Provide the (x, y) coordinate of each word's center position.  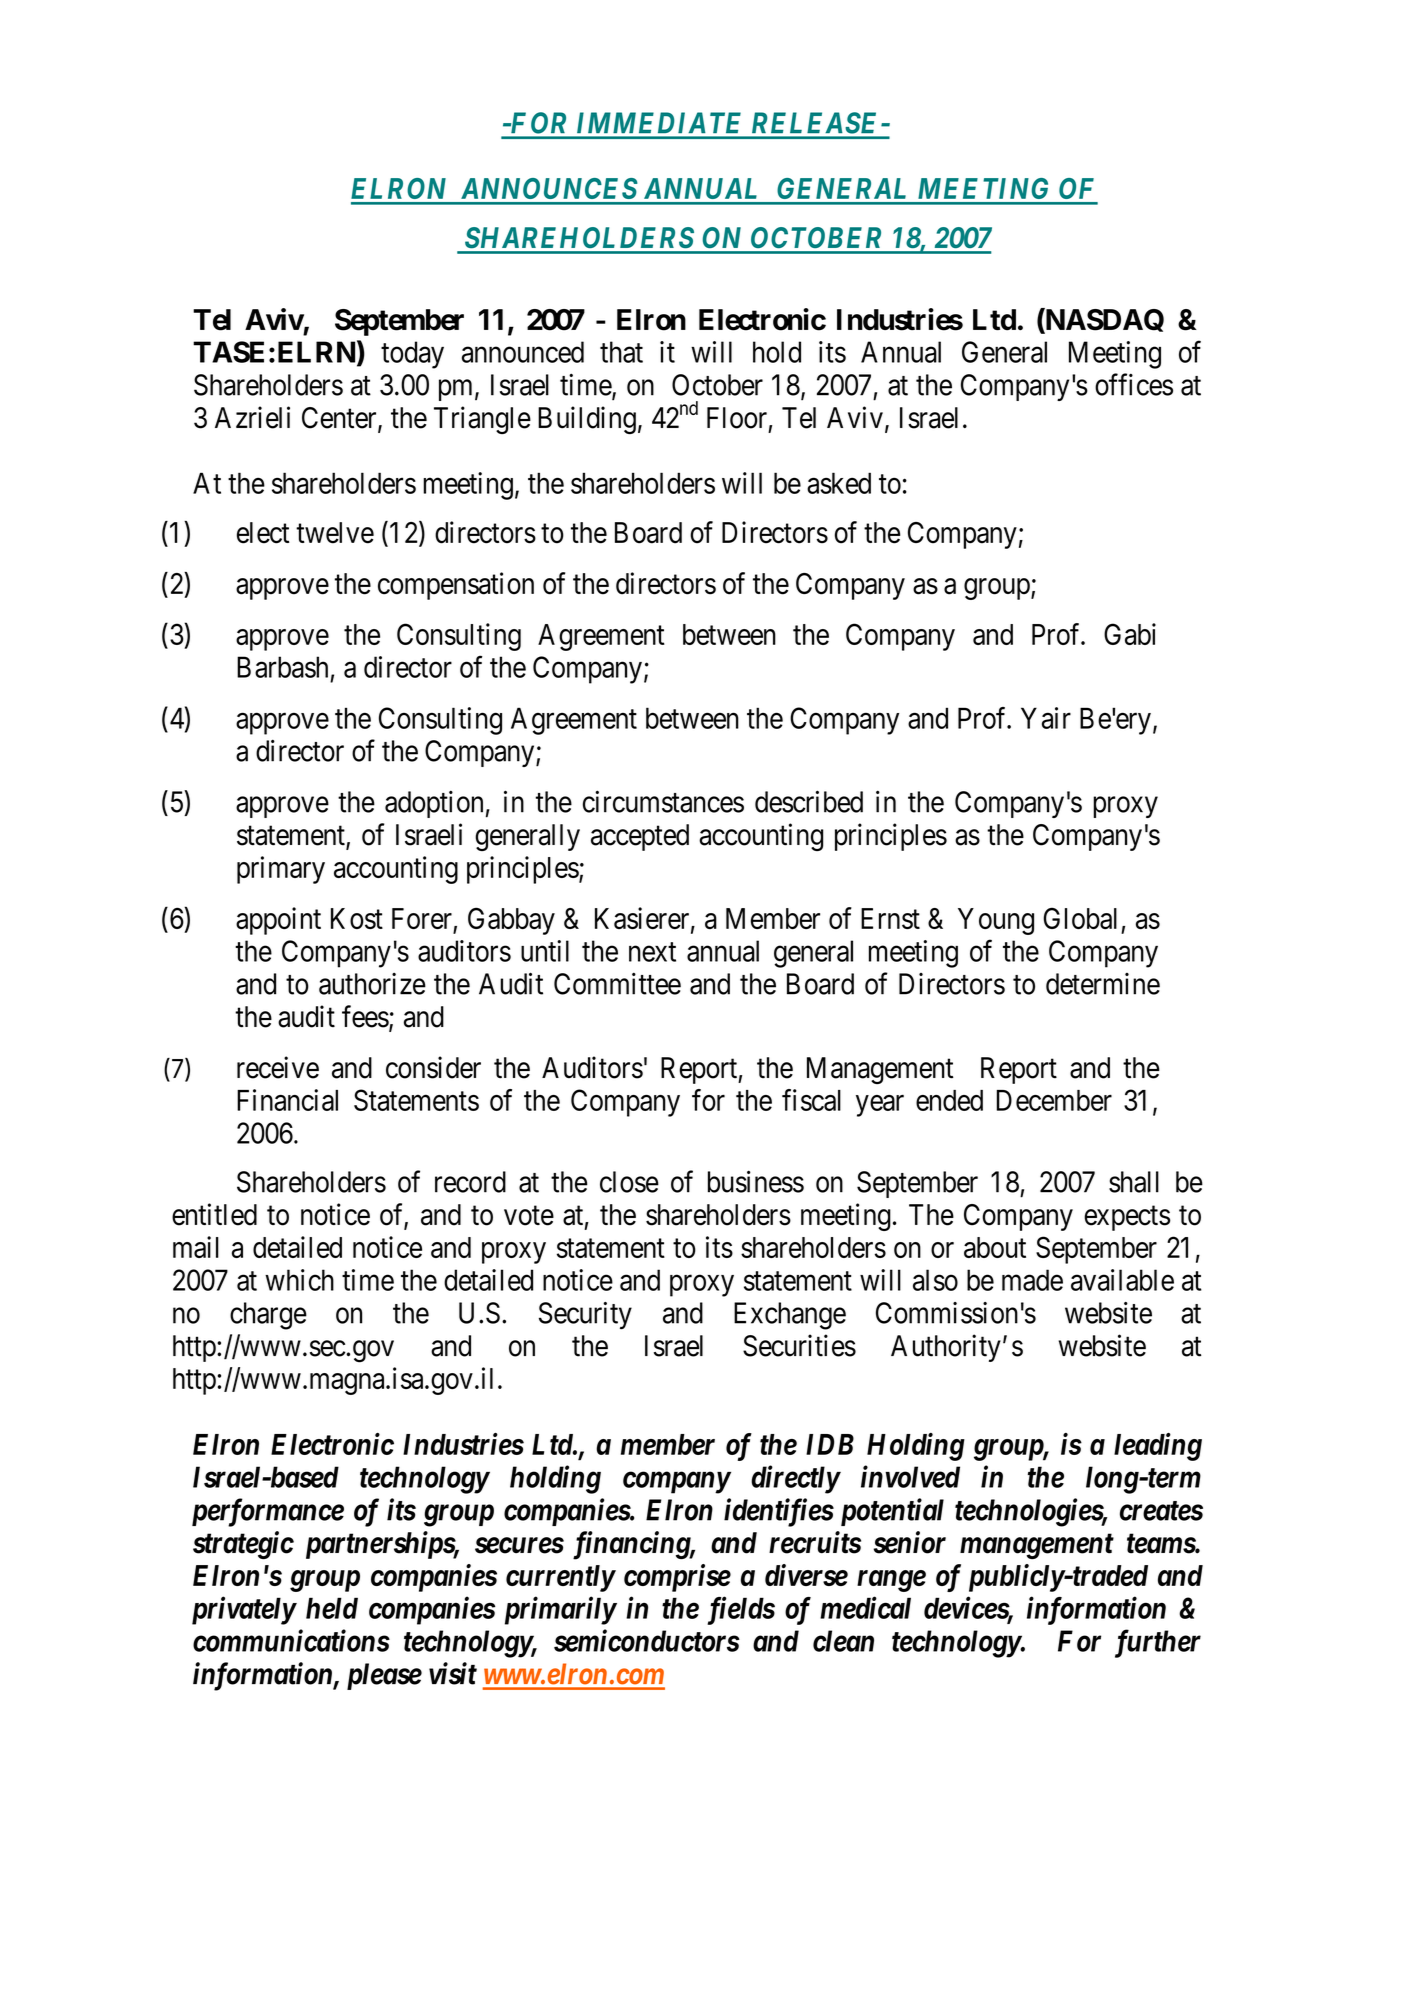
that (621, 352)
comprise (677, 1578)
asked (839, 483)
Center (340, 419)
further (1158, 1643)
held (332, 1608)
